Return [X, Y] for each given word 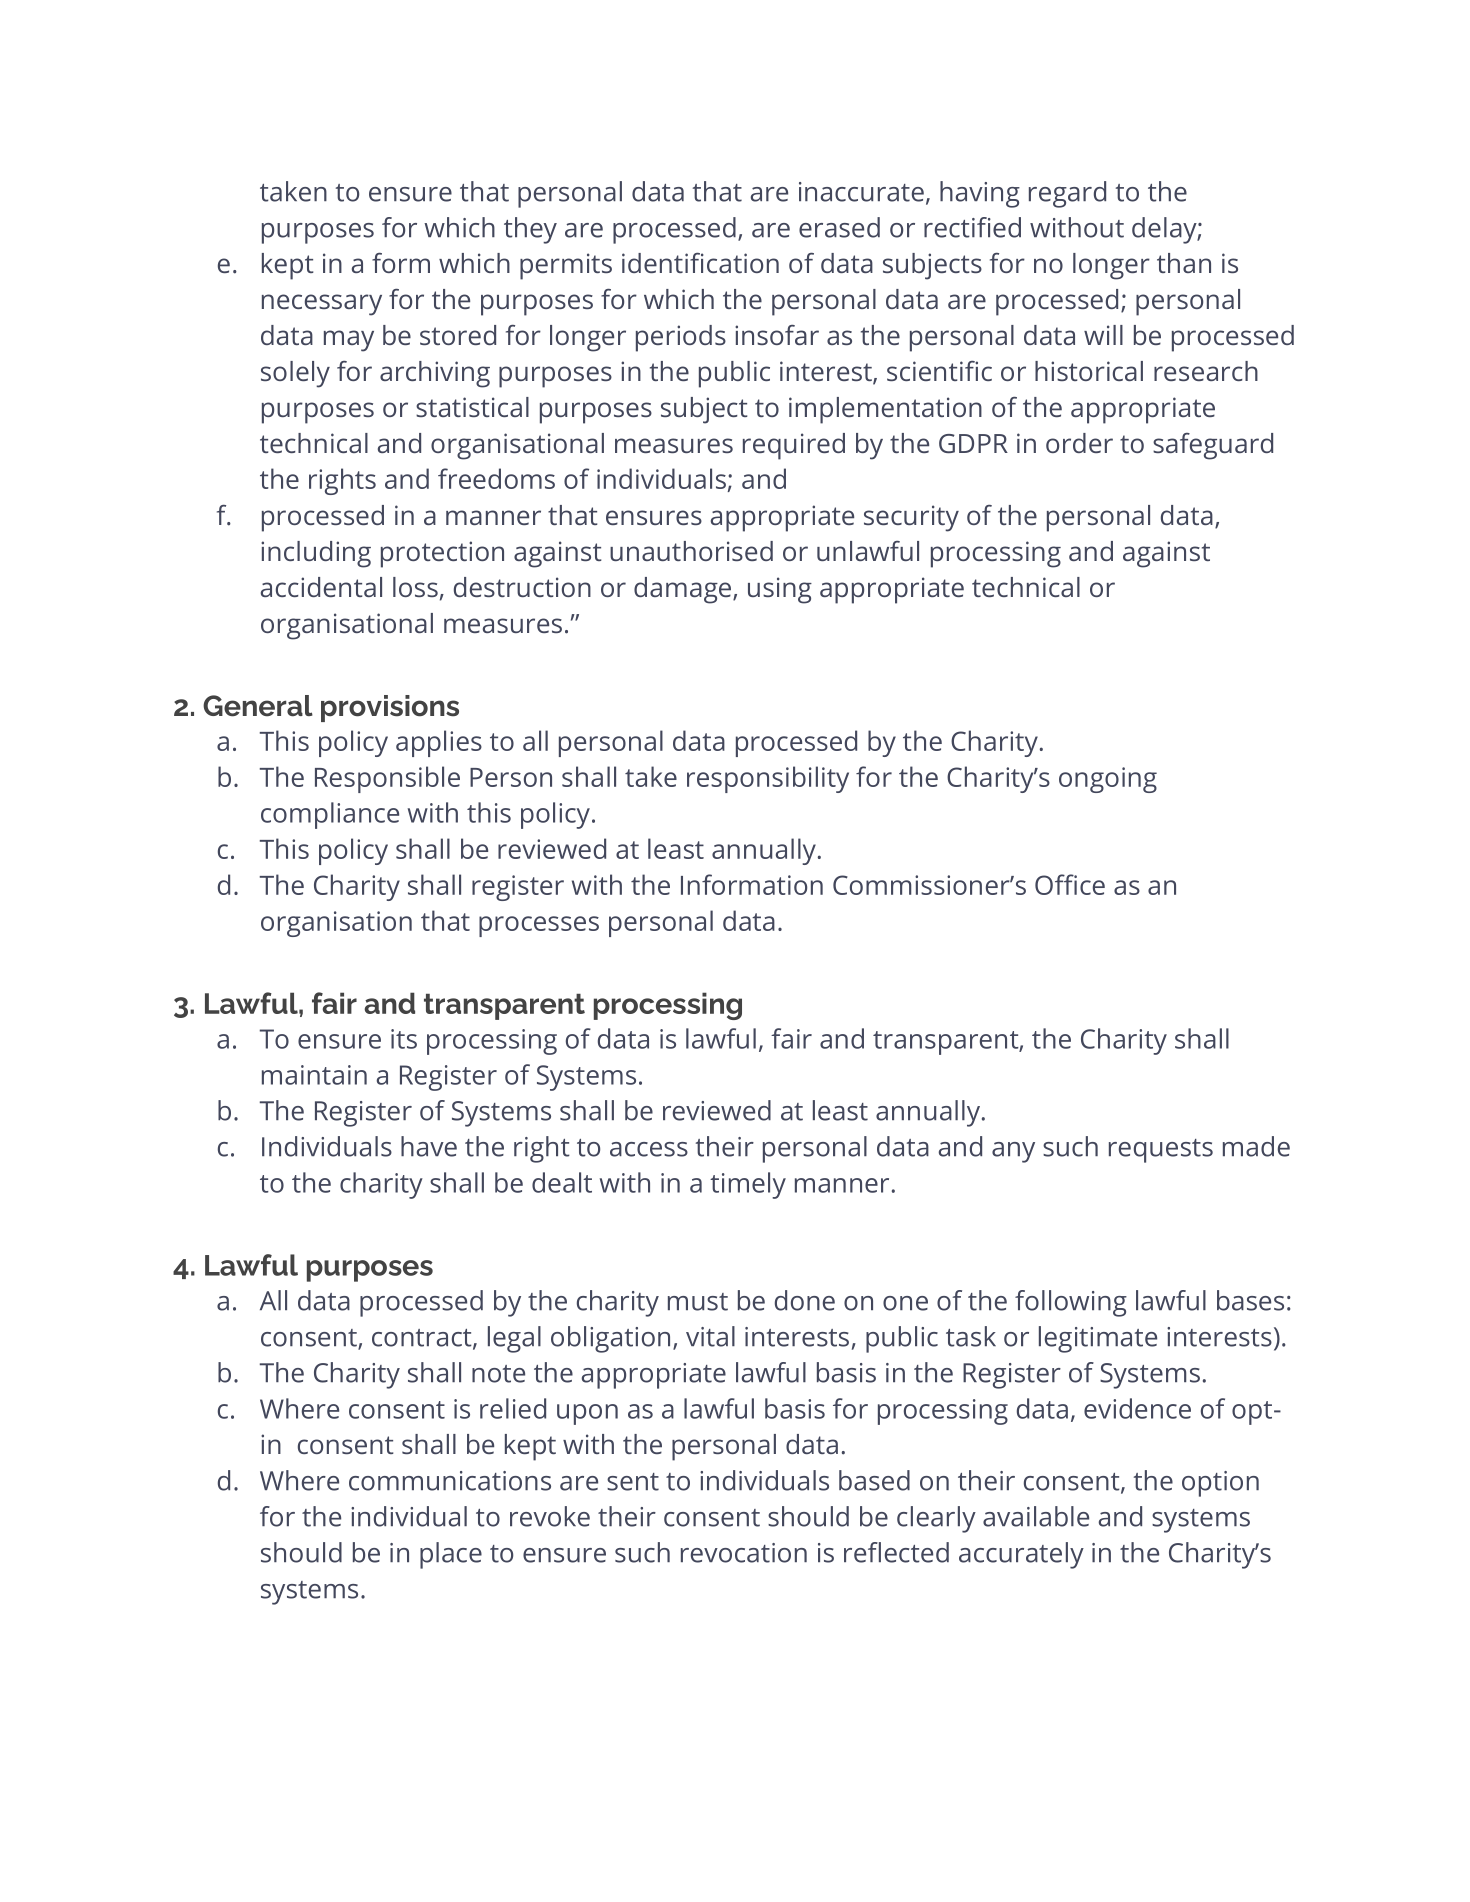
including [316, 554]
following [1071, 1303]
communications [450, 1481]
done [805, 1300]
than [1184, 263]
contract [423, 1339]
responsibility [768, 779]
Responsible [387, 779]
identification [700, 263]
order [1079, 443]
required [794, 446]
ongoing [1108, 780]
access [649, 1149]
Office [1070, 884]
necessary [322, 305]
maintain [314, 1075]
